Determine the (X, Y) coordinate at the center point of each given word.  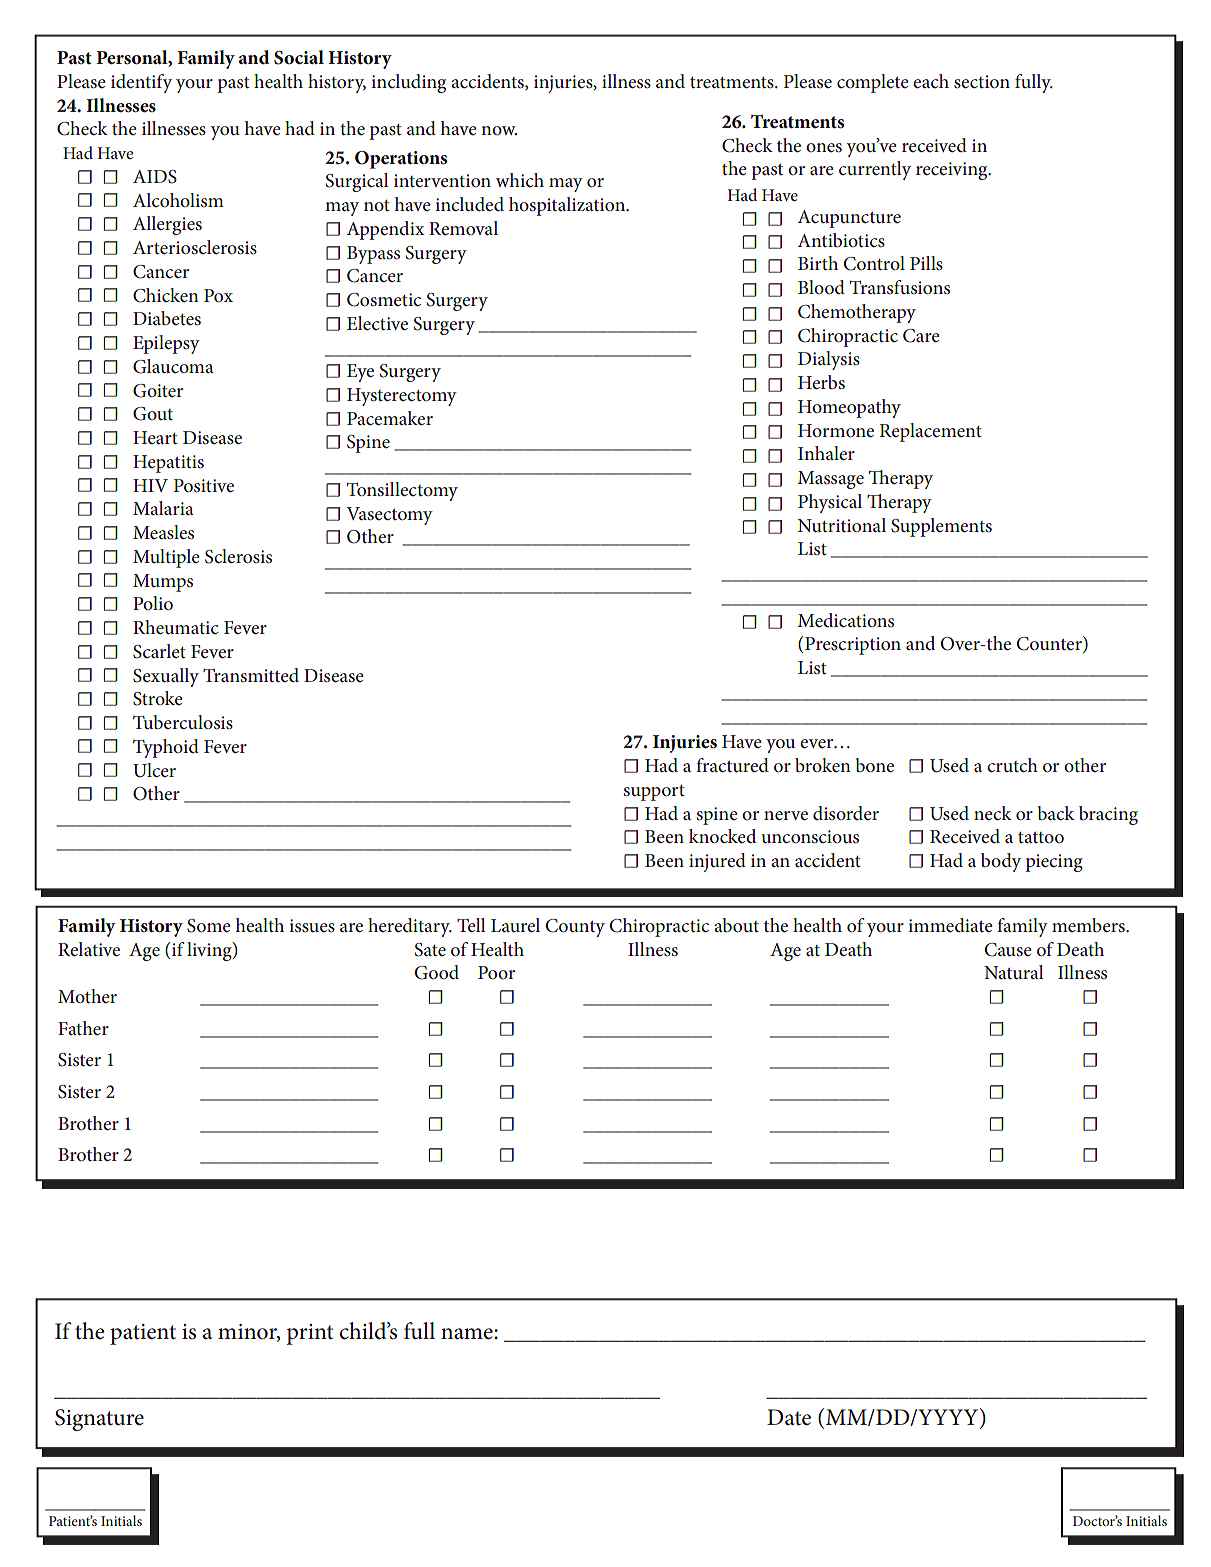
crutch (1012, 765)
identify (141, 83)
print (309, 1334)
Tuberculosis (183, 722)
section (982, 82)
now (499, 130)
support (654, 793)
